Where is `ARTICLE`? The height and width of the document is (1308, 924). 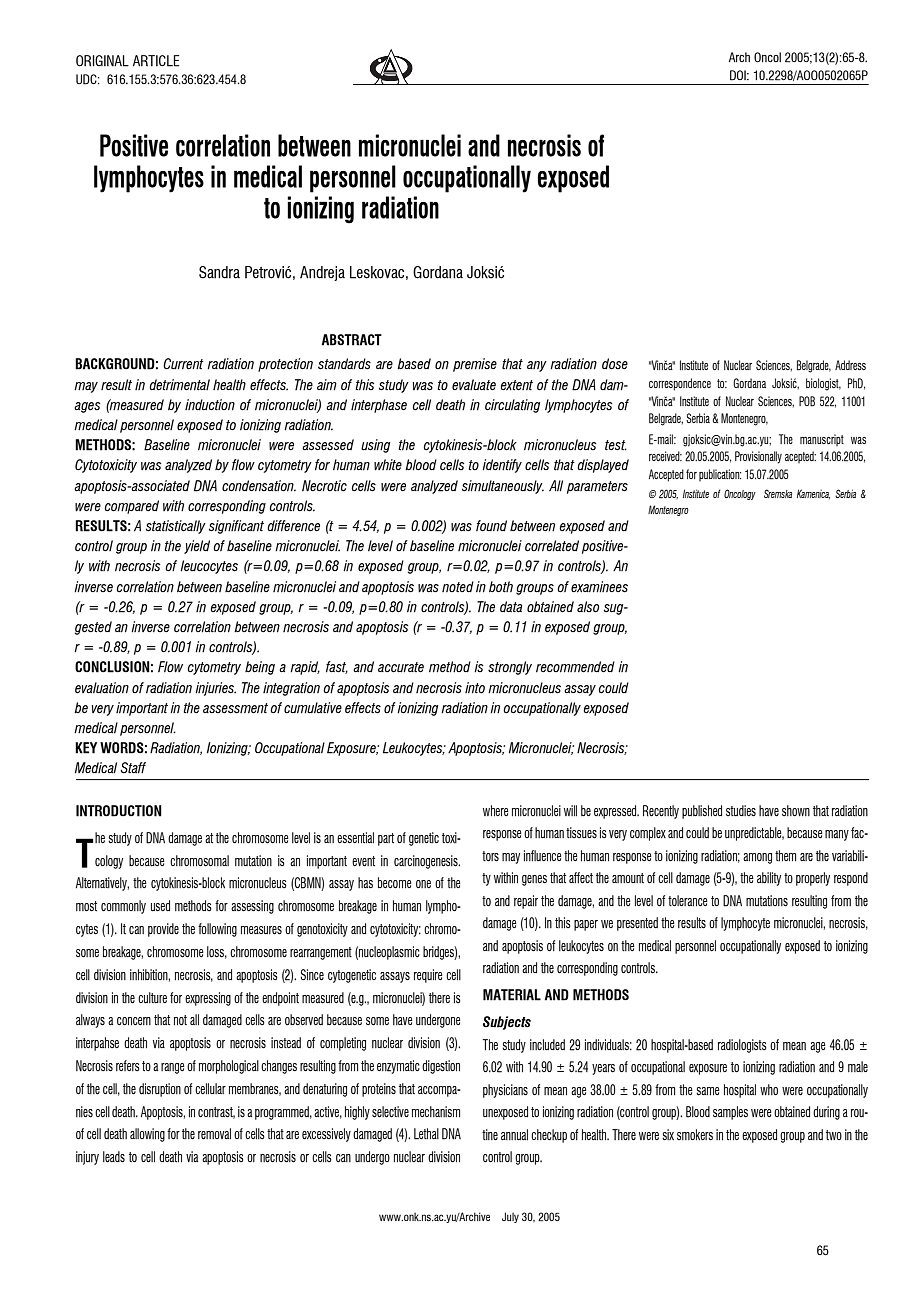
ARTICLE is located at coordinates (156, 61).
